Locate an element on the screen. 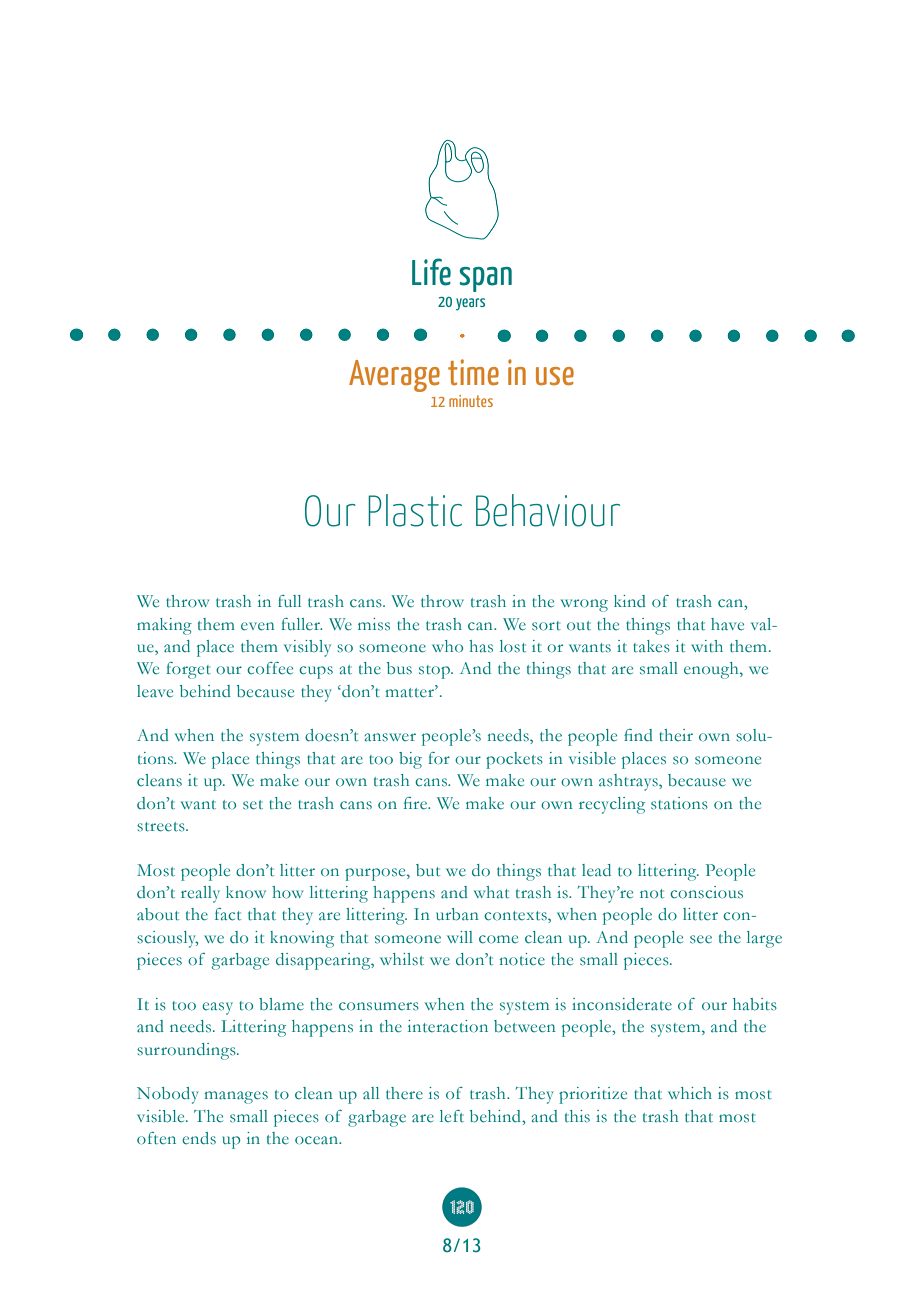 This screenshot has width=924, height=1308. forget is located at coordinates (188, 670).
